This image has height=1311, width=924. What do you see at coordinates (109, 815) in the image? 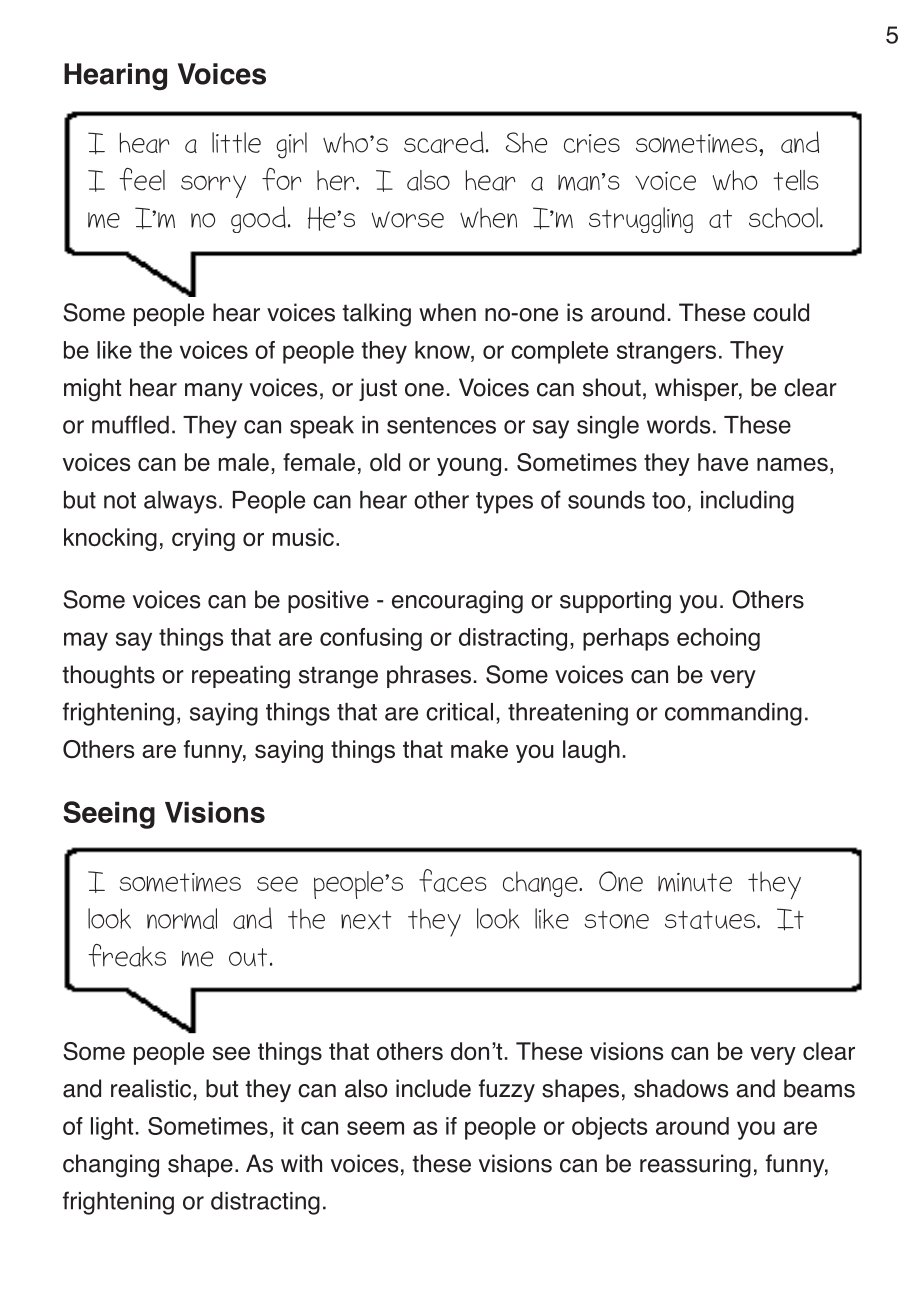
I see `Seeing` at bounding box center [109, 815].
